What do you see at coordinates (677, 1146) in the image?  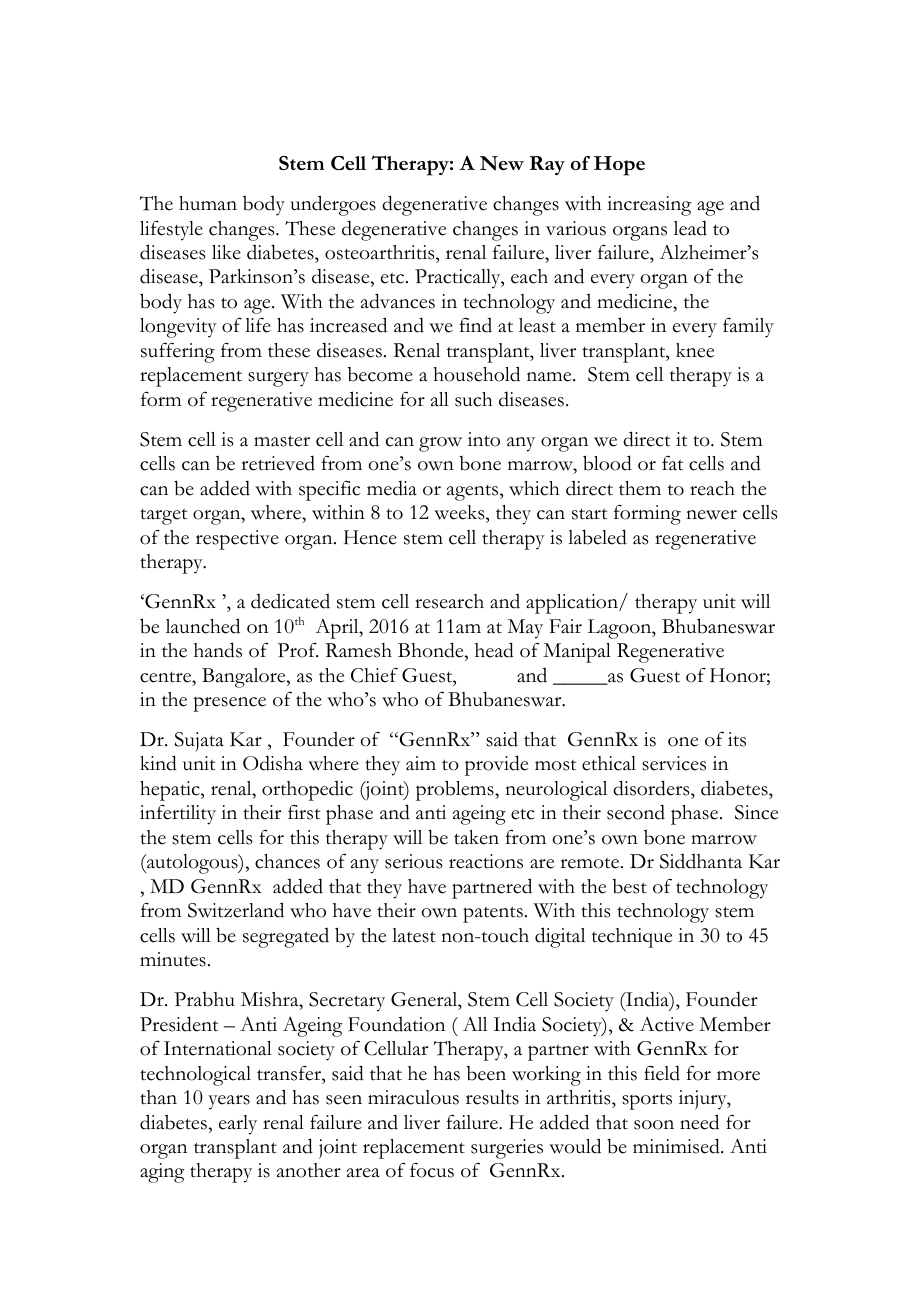 I see `minimised` at bounding box center [677, 1146].
